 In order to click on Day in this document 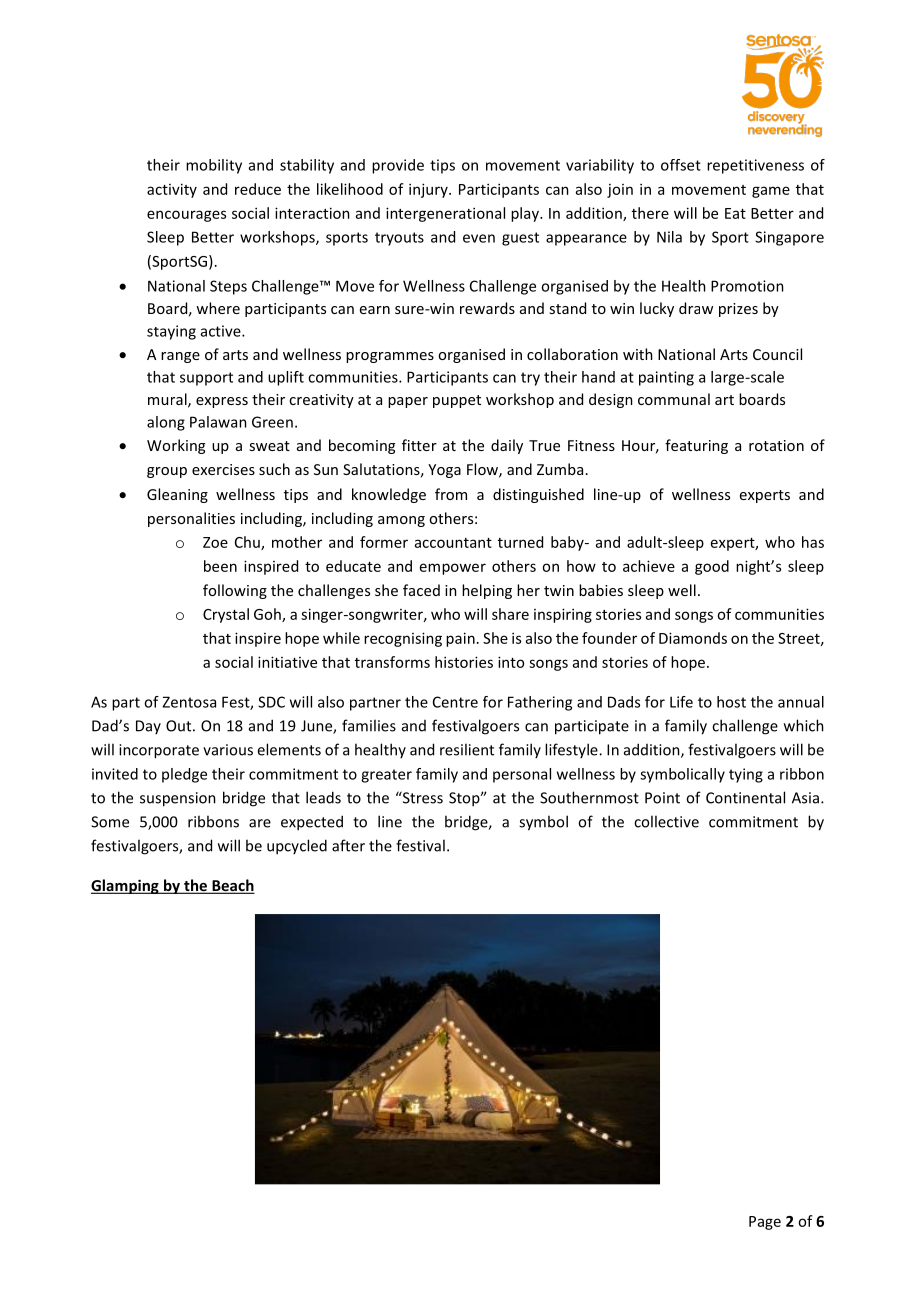, I will do `click(148, 727)`.
